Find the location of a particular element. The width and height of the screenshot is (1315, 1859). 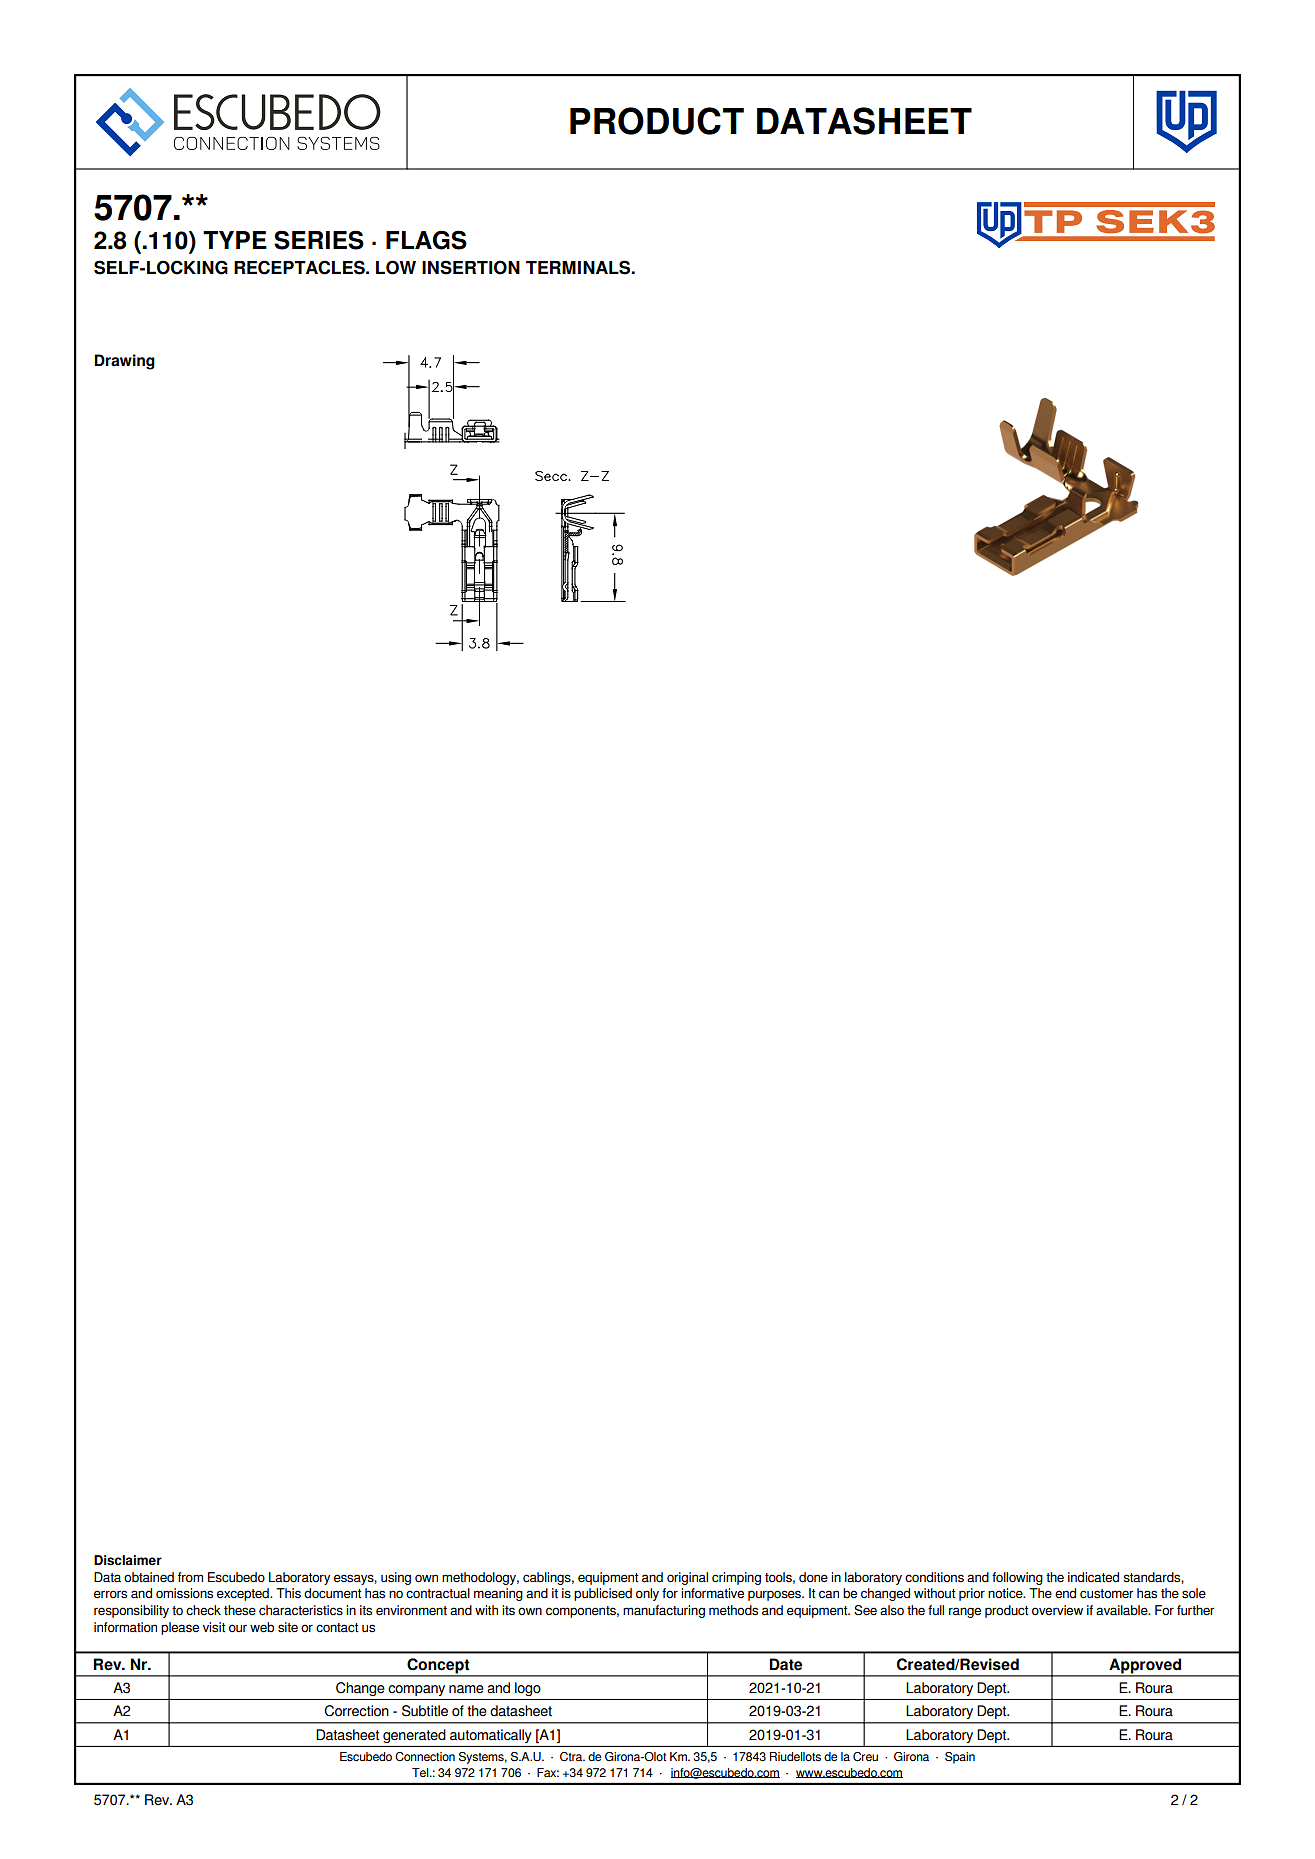

original is located at coordinates (687, 1578).
